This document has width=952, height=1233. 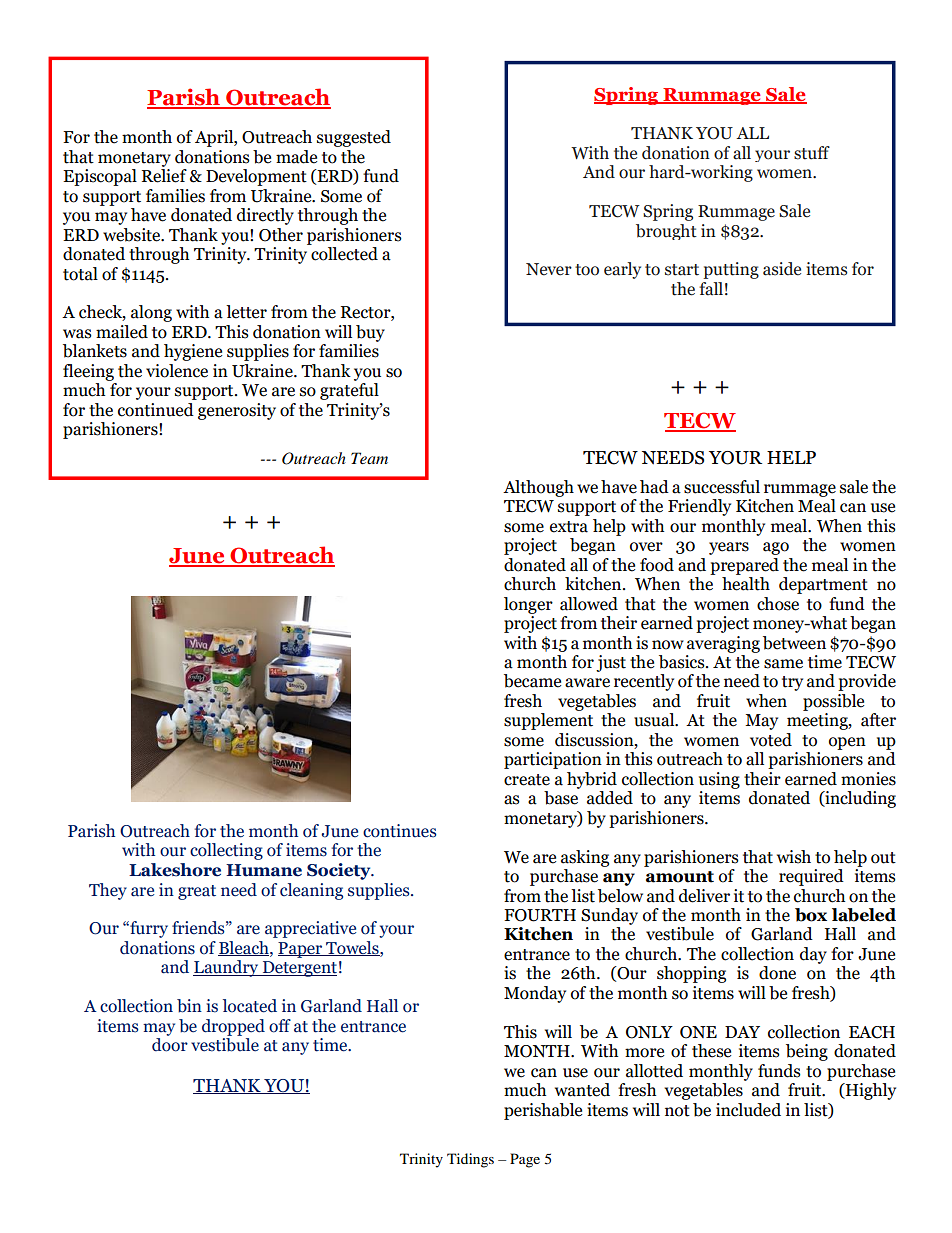 What do you see at coordinates (532, 681) in the document?
I see `became` at bounding box center [532, 681].
